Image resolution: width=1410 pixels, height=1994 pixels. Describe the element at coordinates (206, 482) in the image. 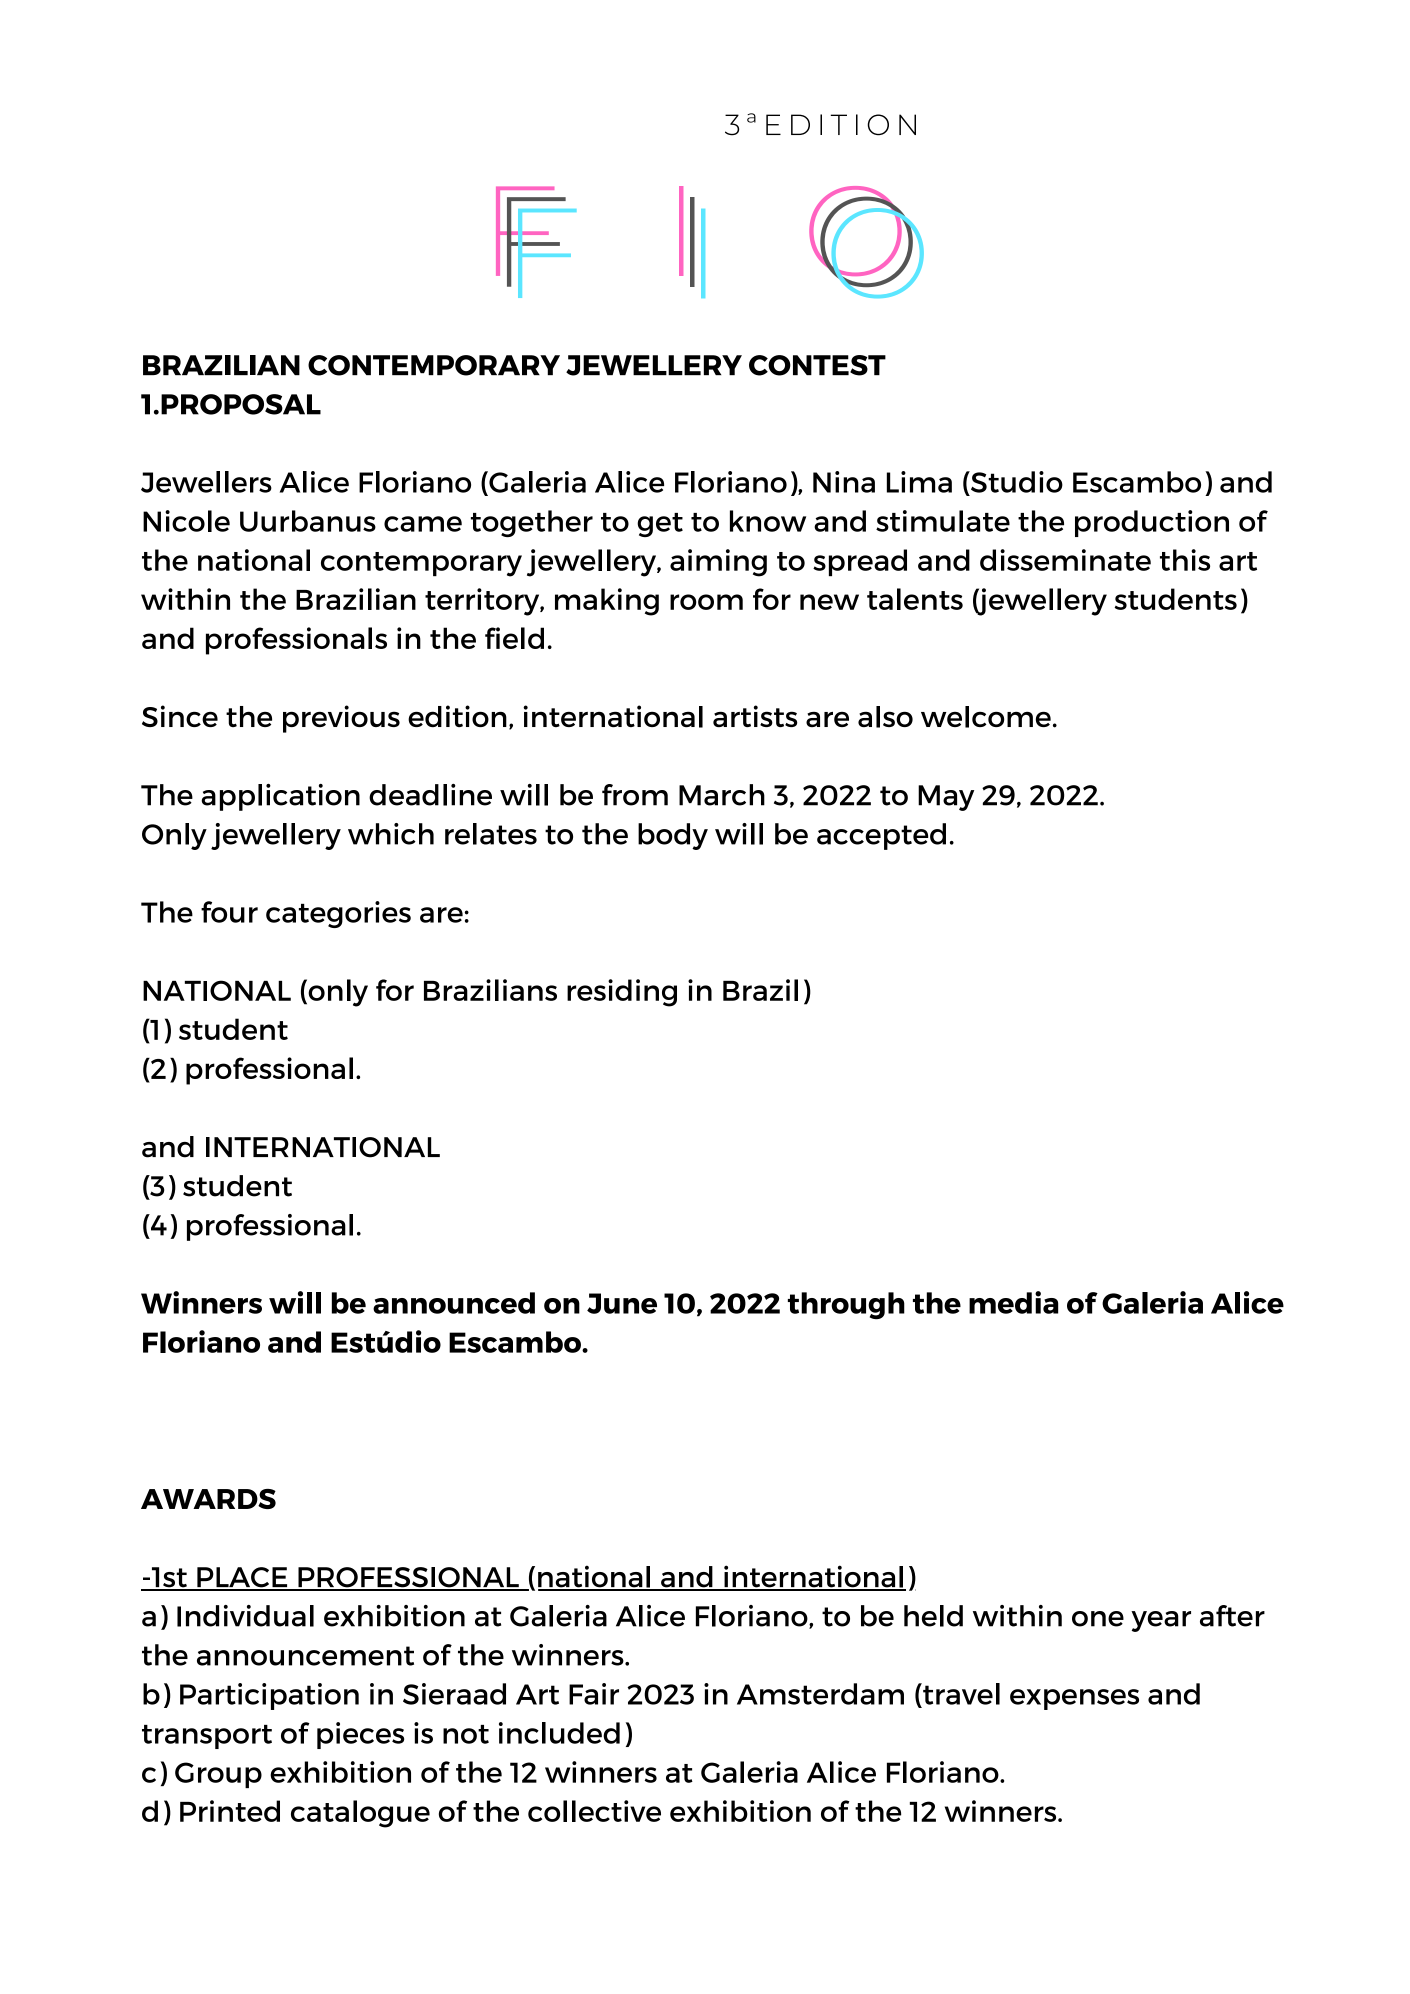

I see `Jewellers` at that location.
